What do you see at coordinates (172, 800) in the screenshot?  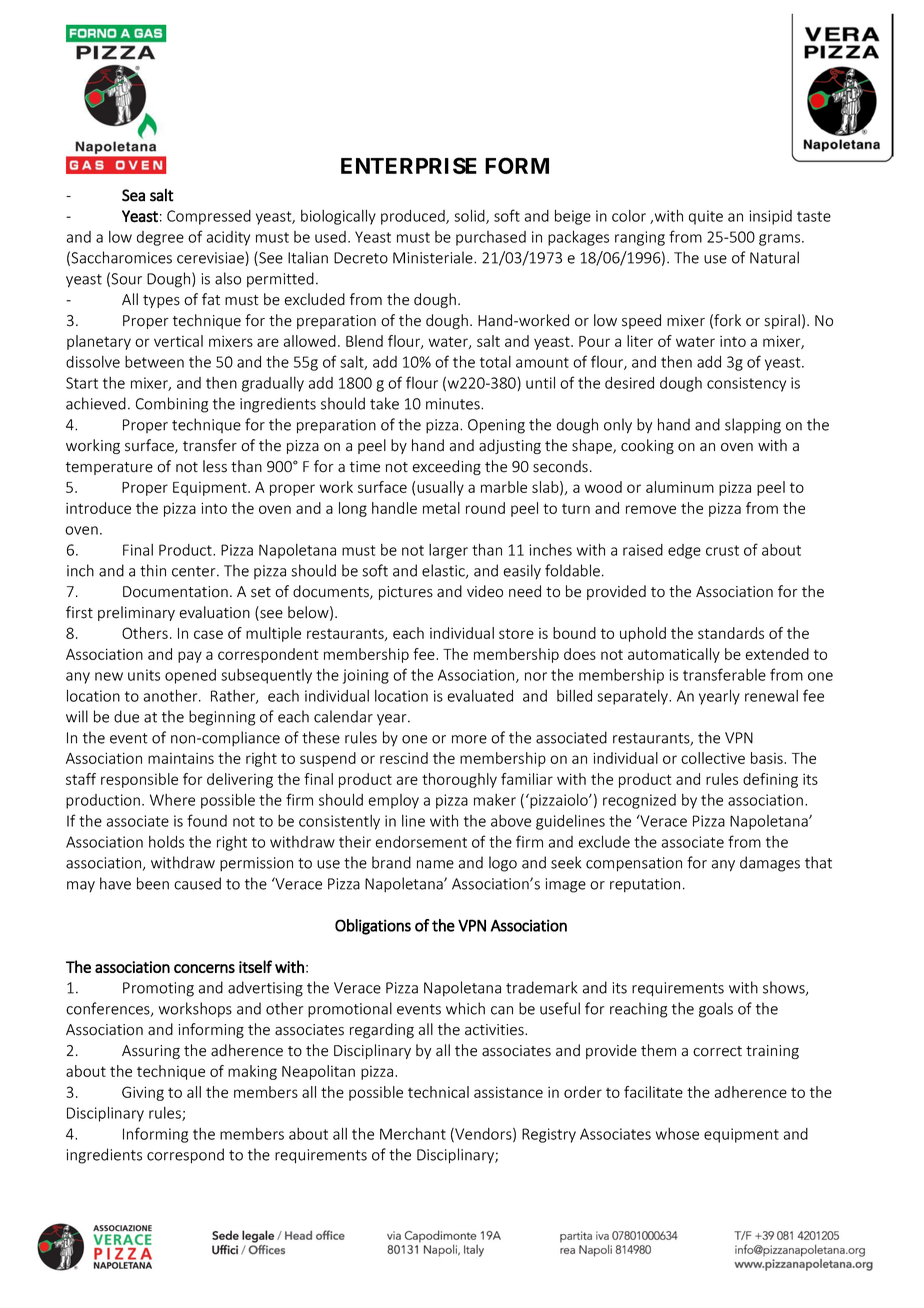 I see `Where` at bounding box center [172, 800].
